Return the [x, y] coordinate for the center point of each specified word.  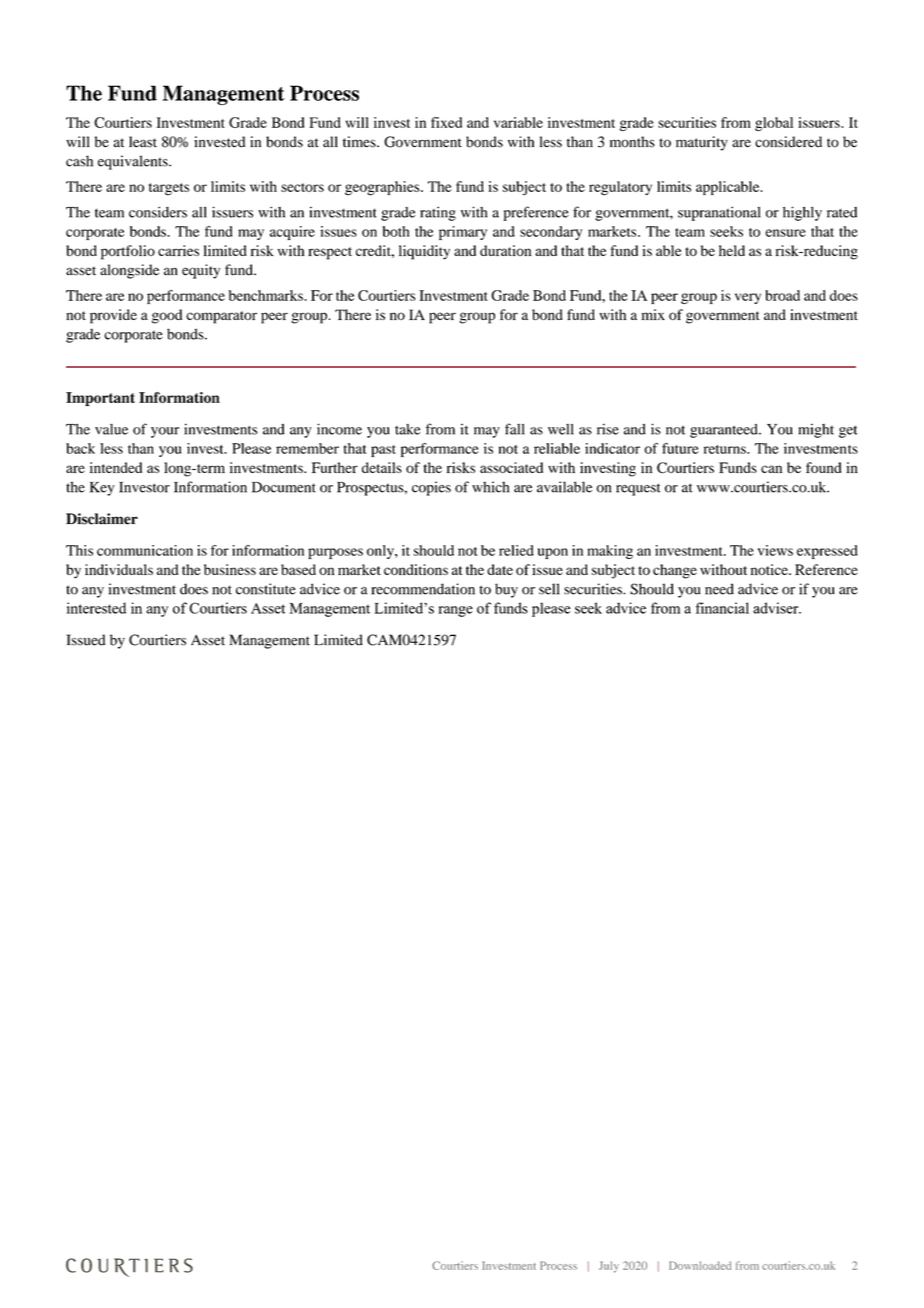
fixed [446, 122]
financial [722, 608]
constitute [266, 589]
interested [96, 608]
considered [788, 142]
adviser [777, 608]
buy [506, 590]
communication [145, 550]
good [167, 316]
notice [770, 569]
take [407, 429]
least [143, 142]
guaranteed [725, 431]
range [455, 611]
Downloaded [700, 1265]
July [609, 1267]
